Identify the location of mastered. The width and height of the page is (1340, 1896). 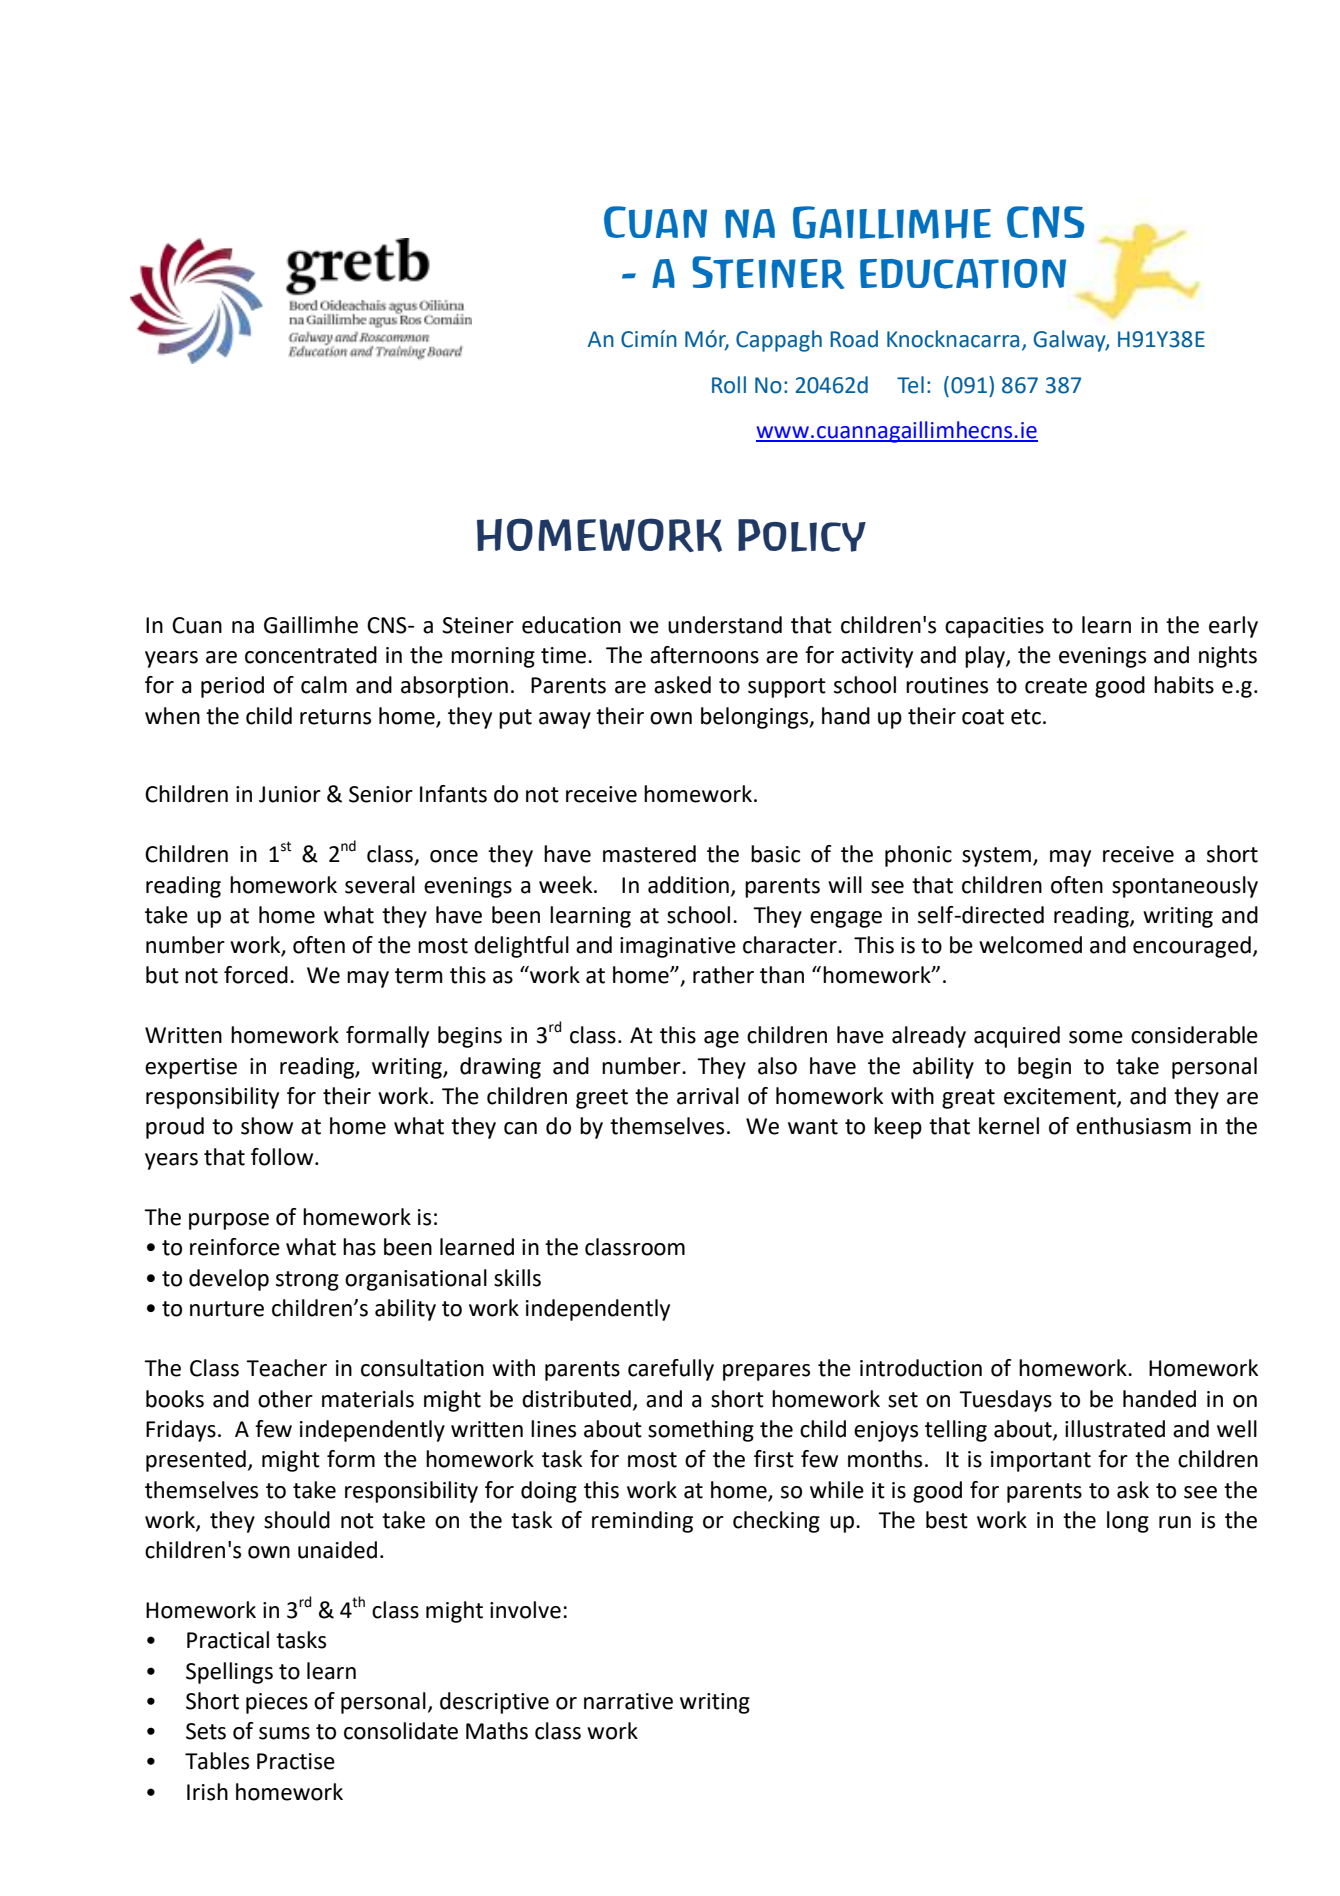
(649, 854).
